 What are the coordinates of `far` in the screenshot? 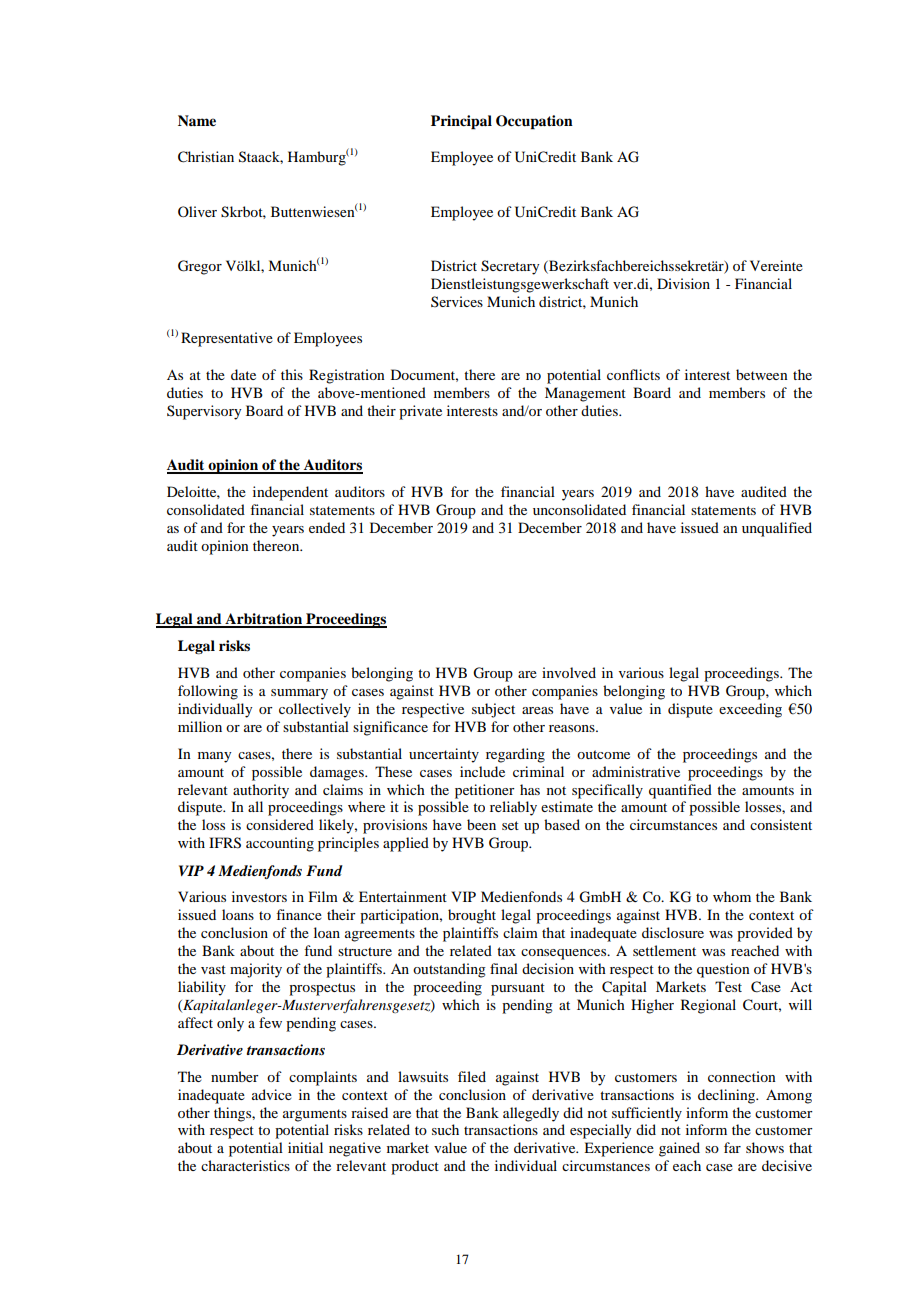 It's located at (732, 1147).
